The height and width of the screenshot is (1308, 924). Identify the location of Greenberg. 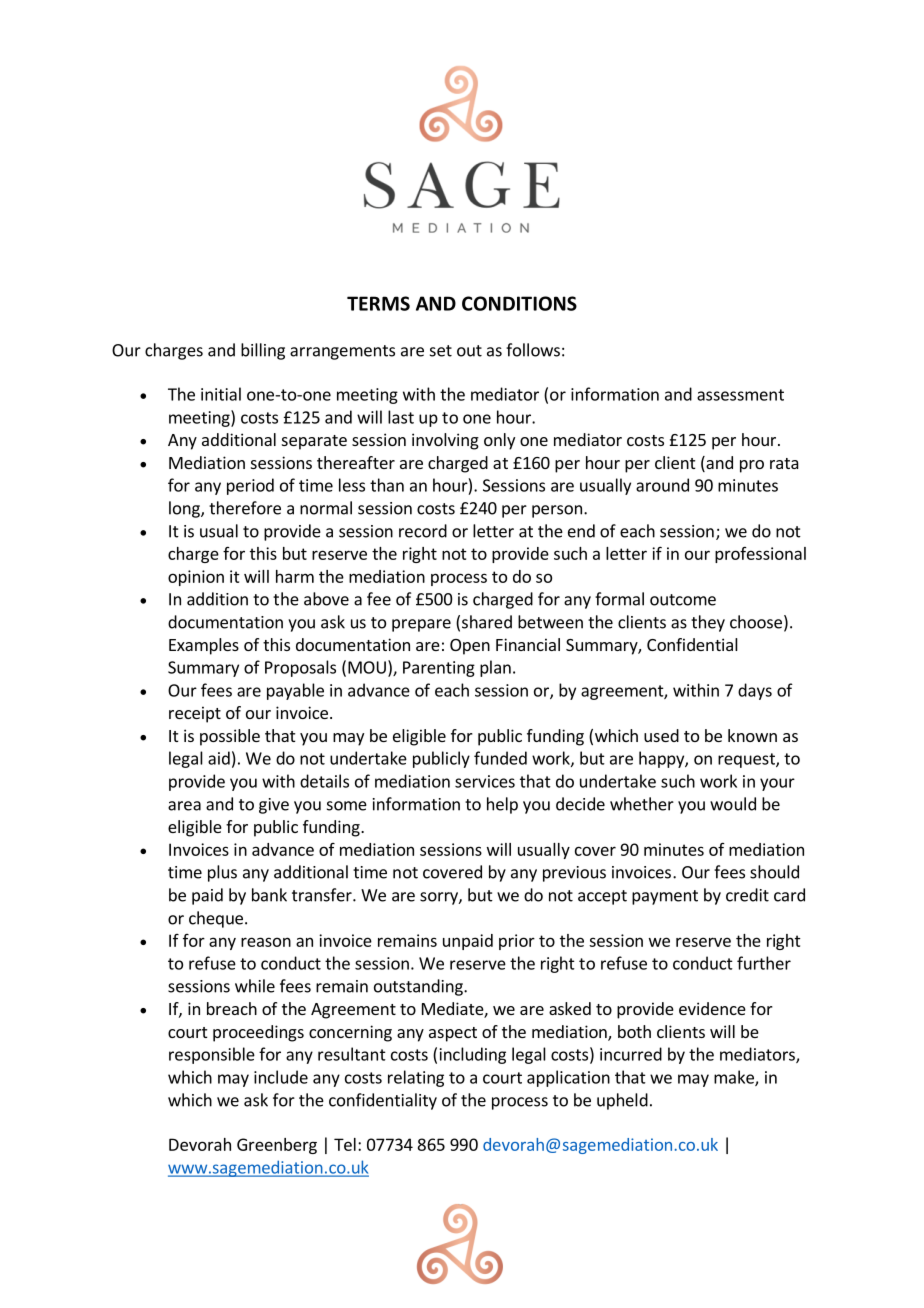
(277, 1146).
